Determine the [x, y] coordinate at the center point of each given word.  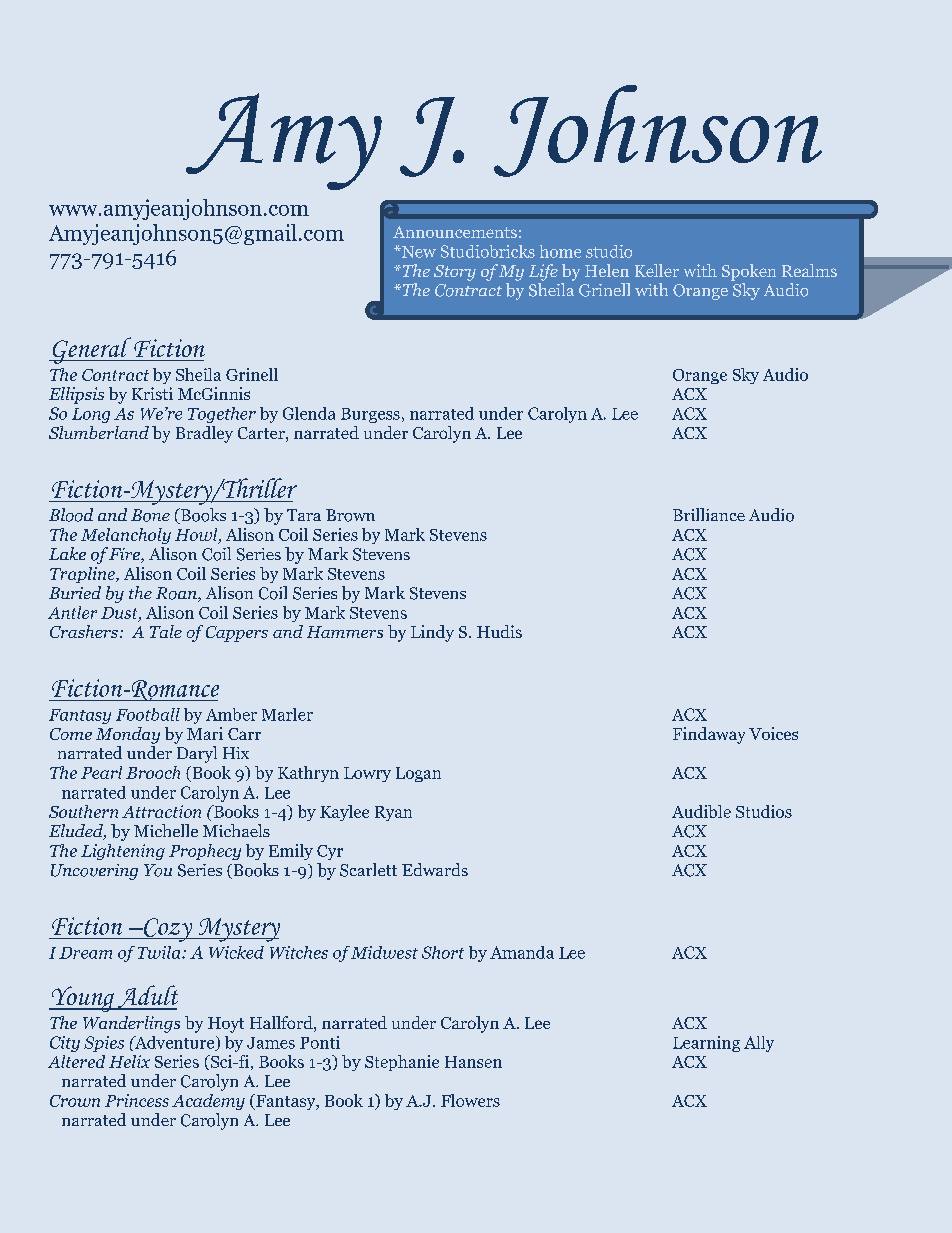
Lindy [432, 633]
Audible [701, 811]
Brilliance [709, 514]
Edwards [435, 869]
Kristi [152, 393]
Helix [129, 1061]
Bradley [204, 434]
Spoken [749, 272]
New [417, 252]
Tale [166, 631]
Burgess [370, 415]
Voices [773, 733]
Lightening [123, 852]
